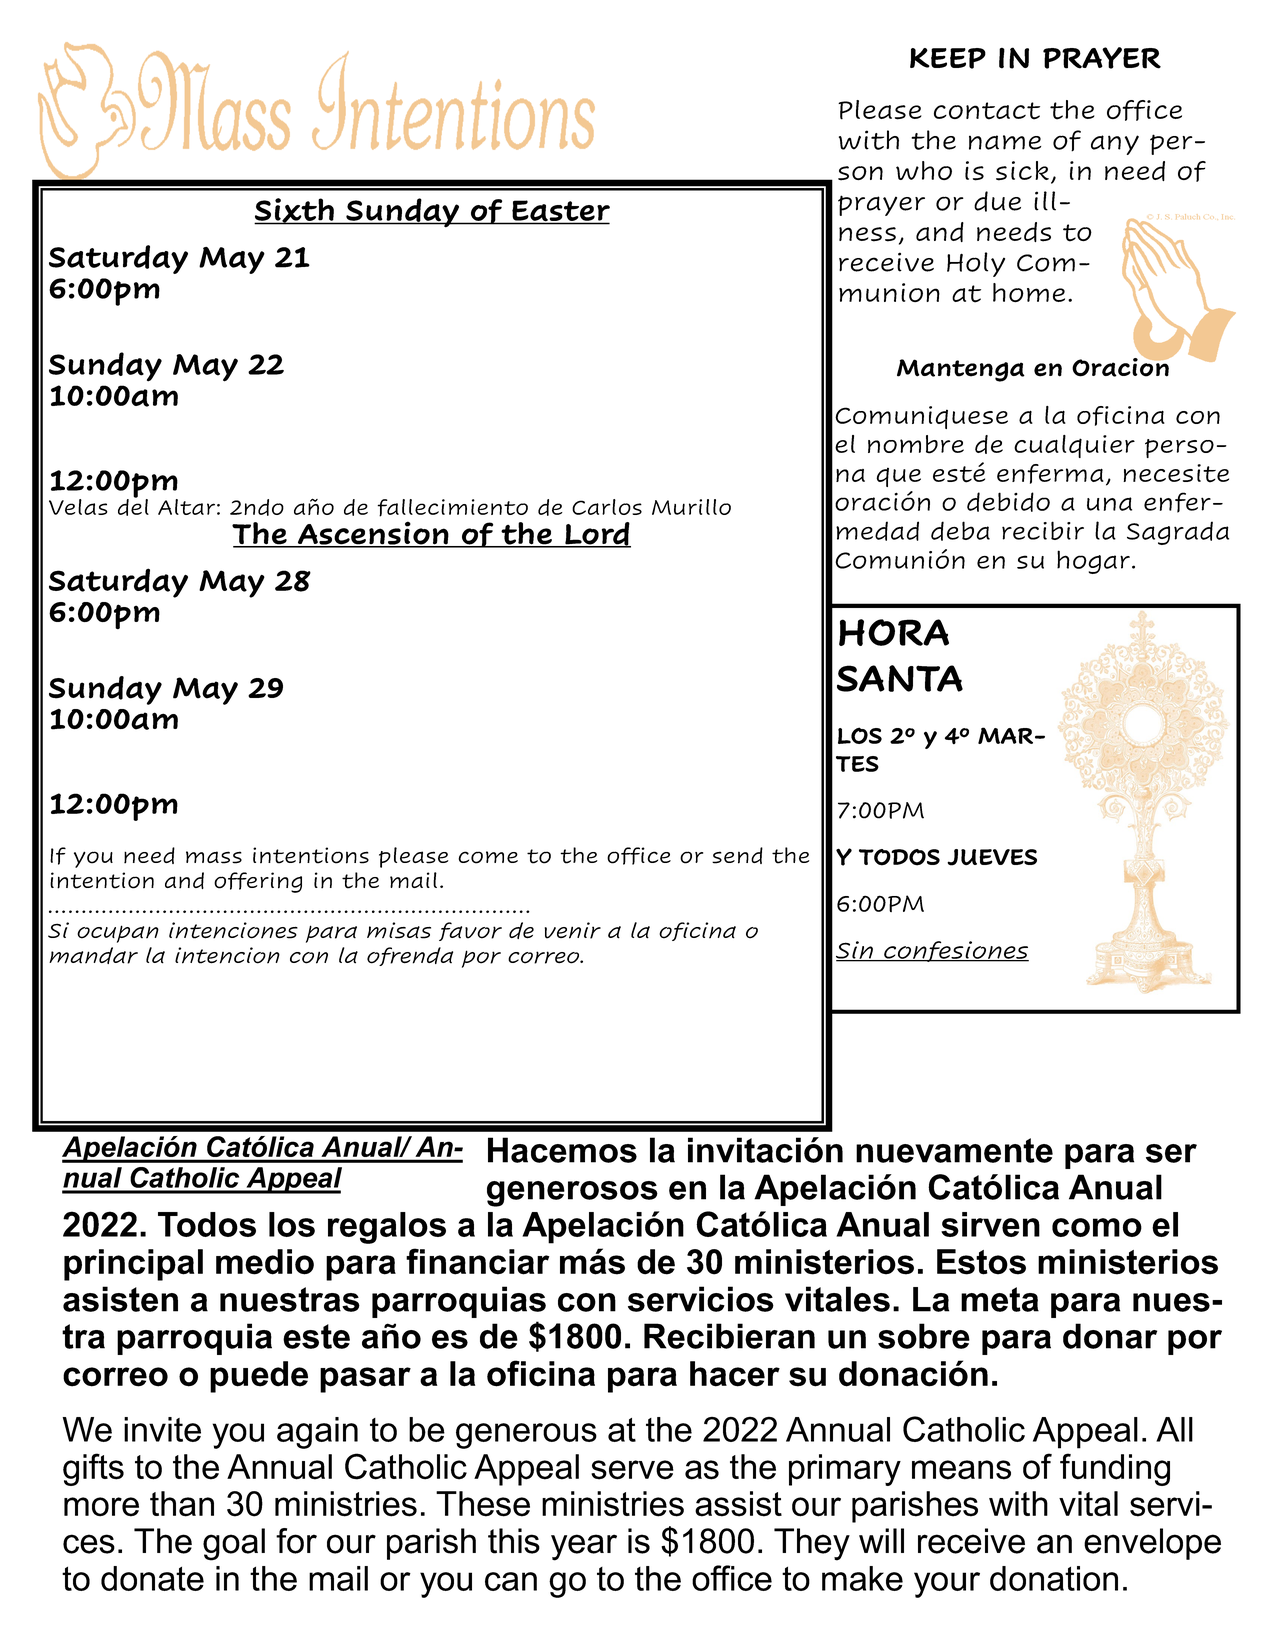  I want to click on mass, so click(214, 857).
